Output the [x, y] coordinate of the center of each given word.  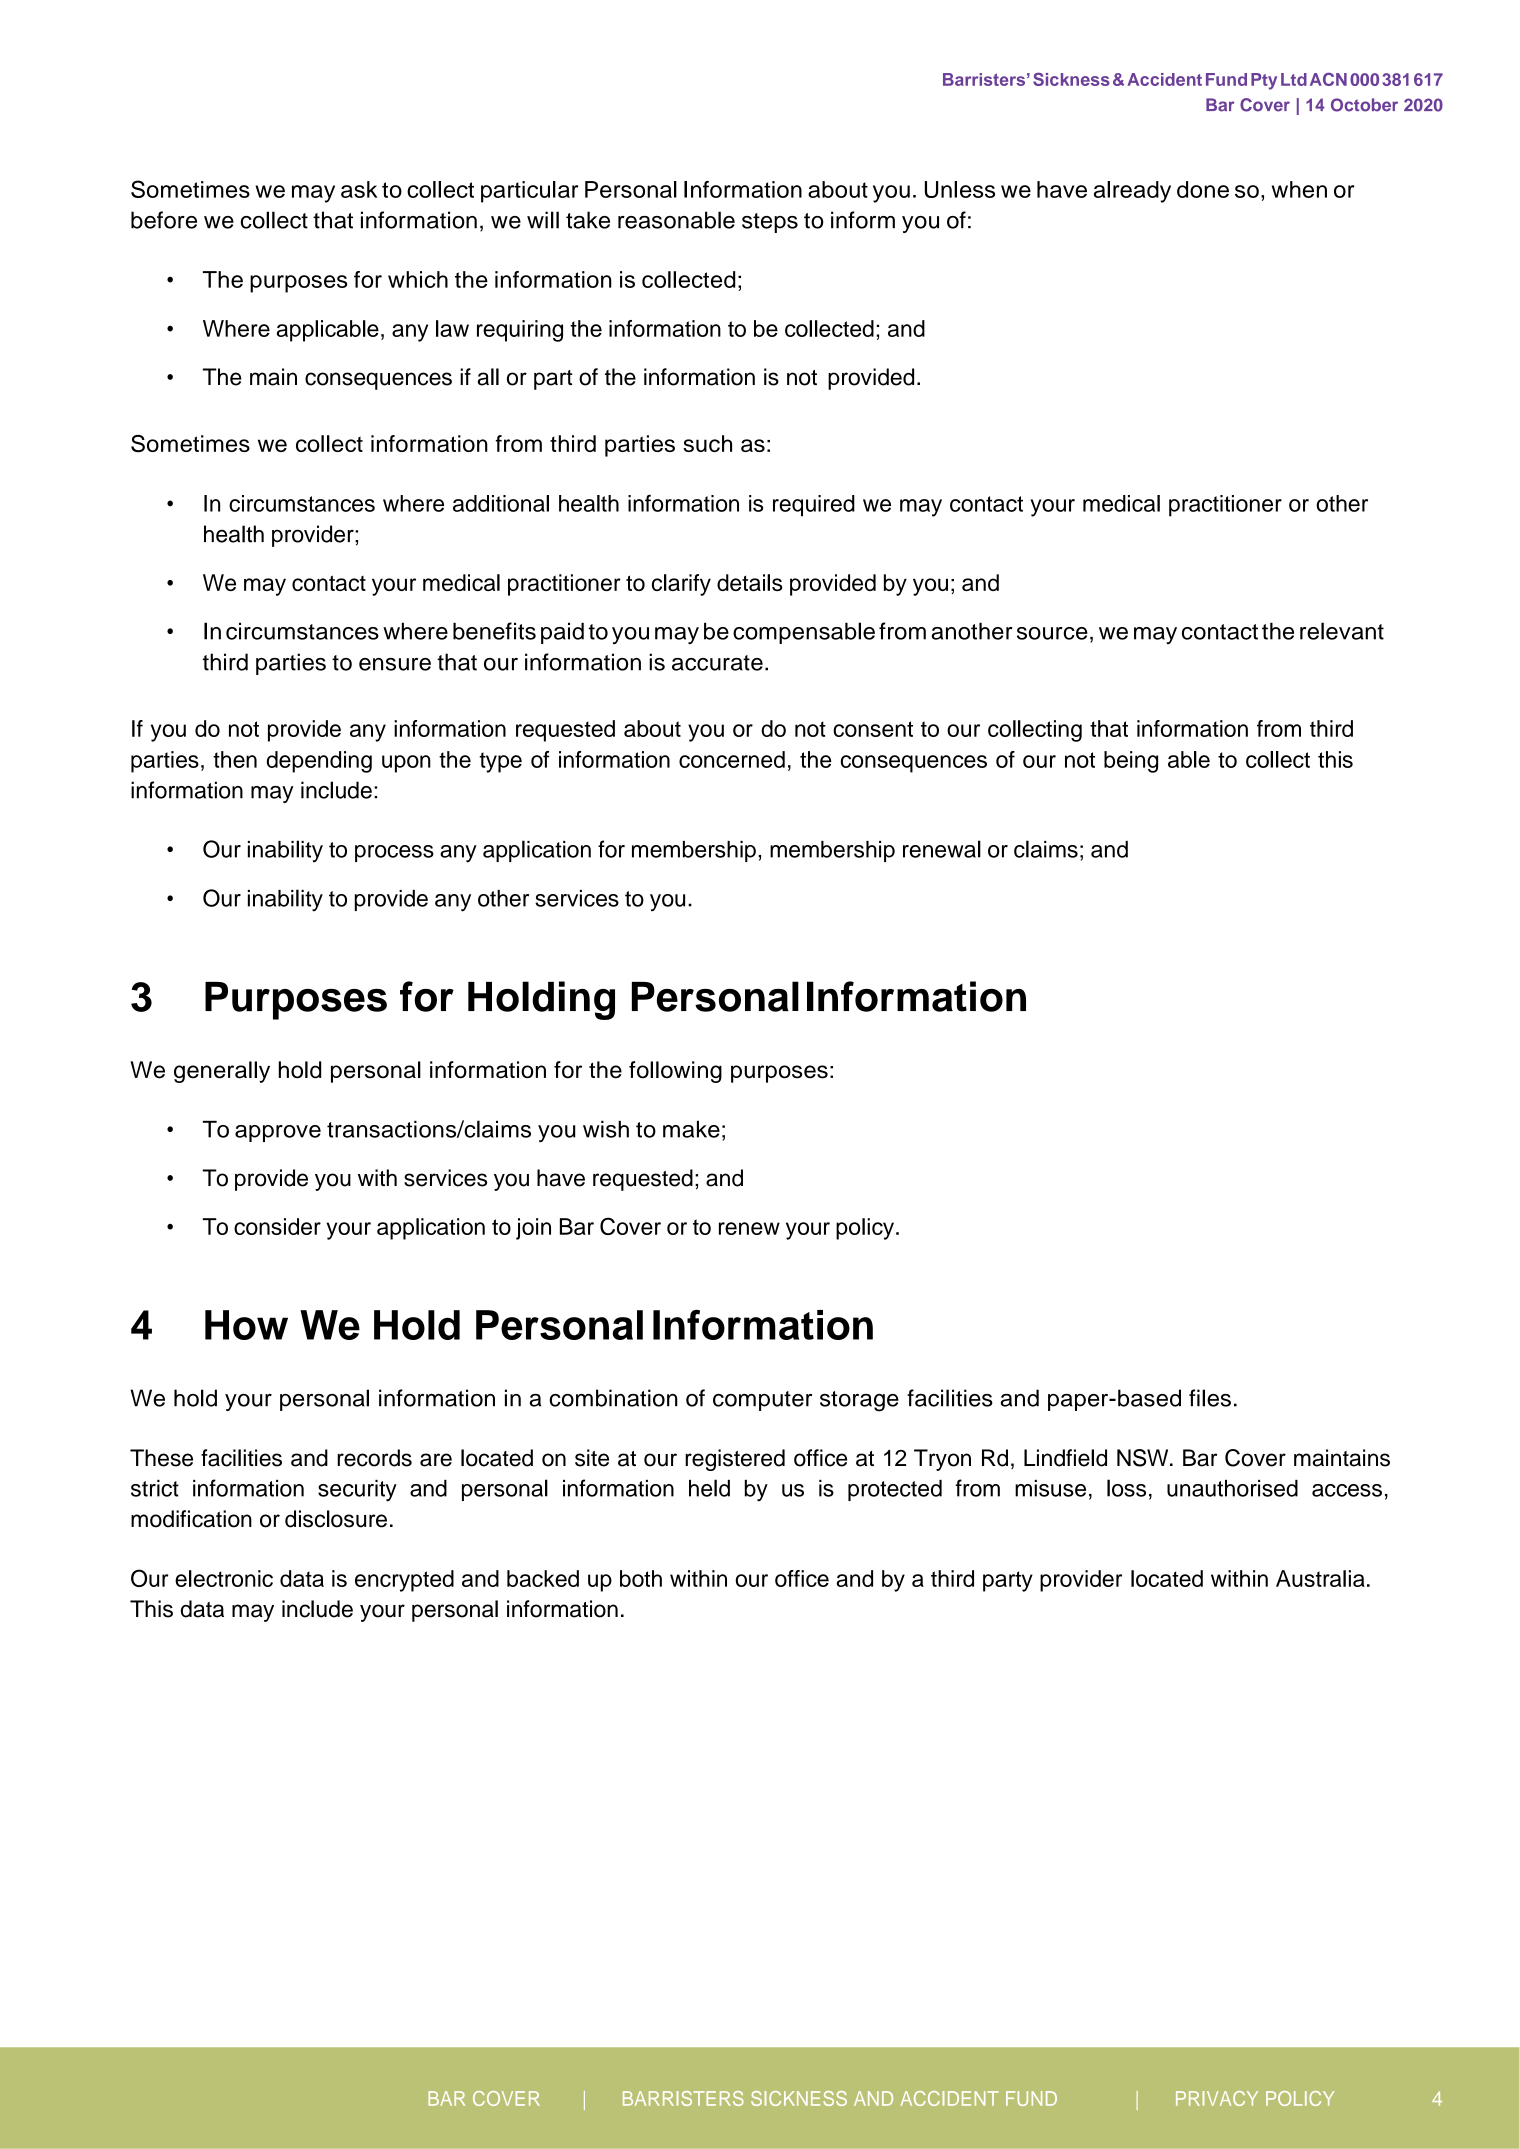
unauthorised [1232, 1488]
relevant [1342, 631]
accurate [717, 663]
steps [770, 223]
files [1210, 1398]
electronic [224, 1578]
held [709, 1488]
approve [278, 1133]
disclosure [336, 1519]
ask [359, 189]
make [691, 1129]
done [1203, 189]
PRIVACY [1217, 2098]
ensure [395, 664]
